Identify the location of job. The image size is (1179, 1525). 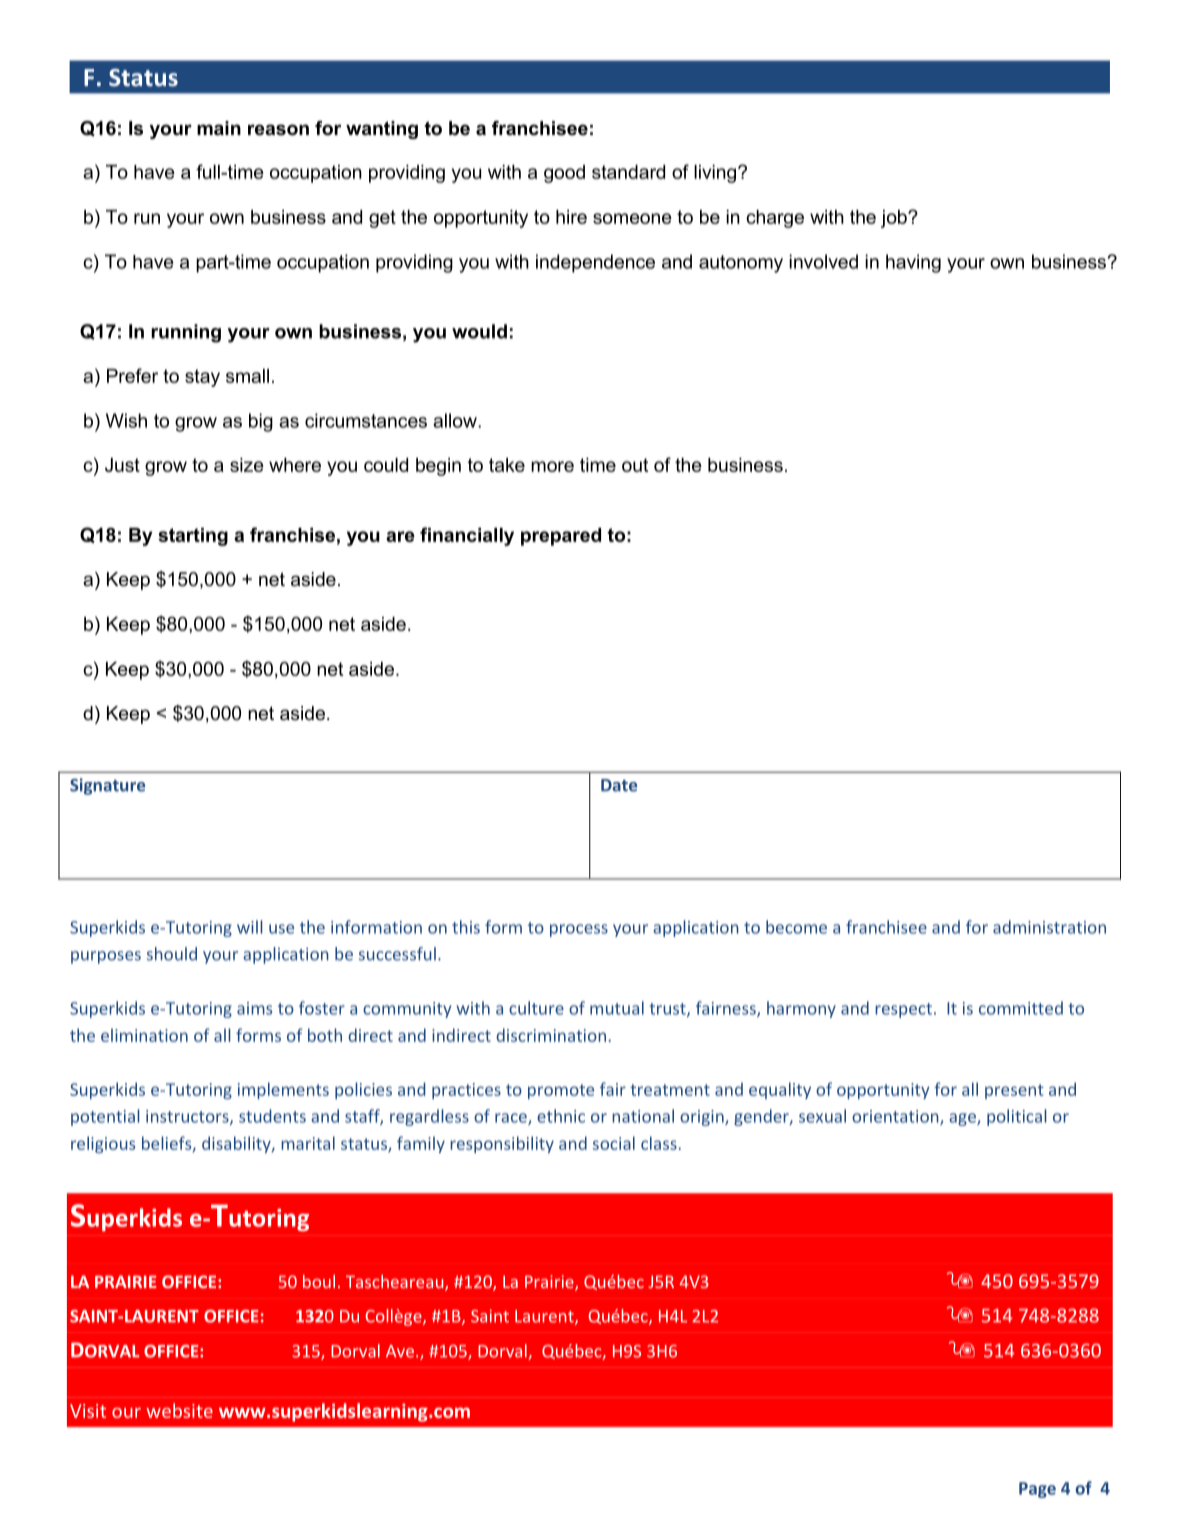
(895, 219).
